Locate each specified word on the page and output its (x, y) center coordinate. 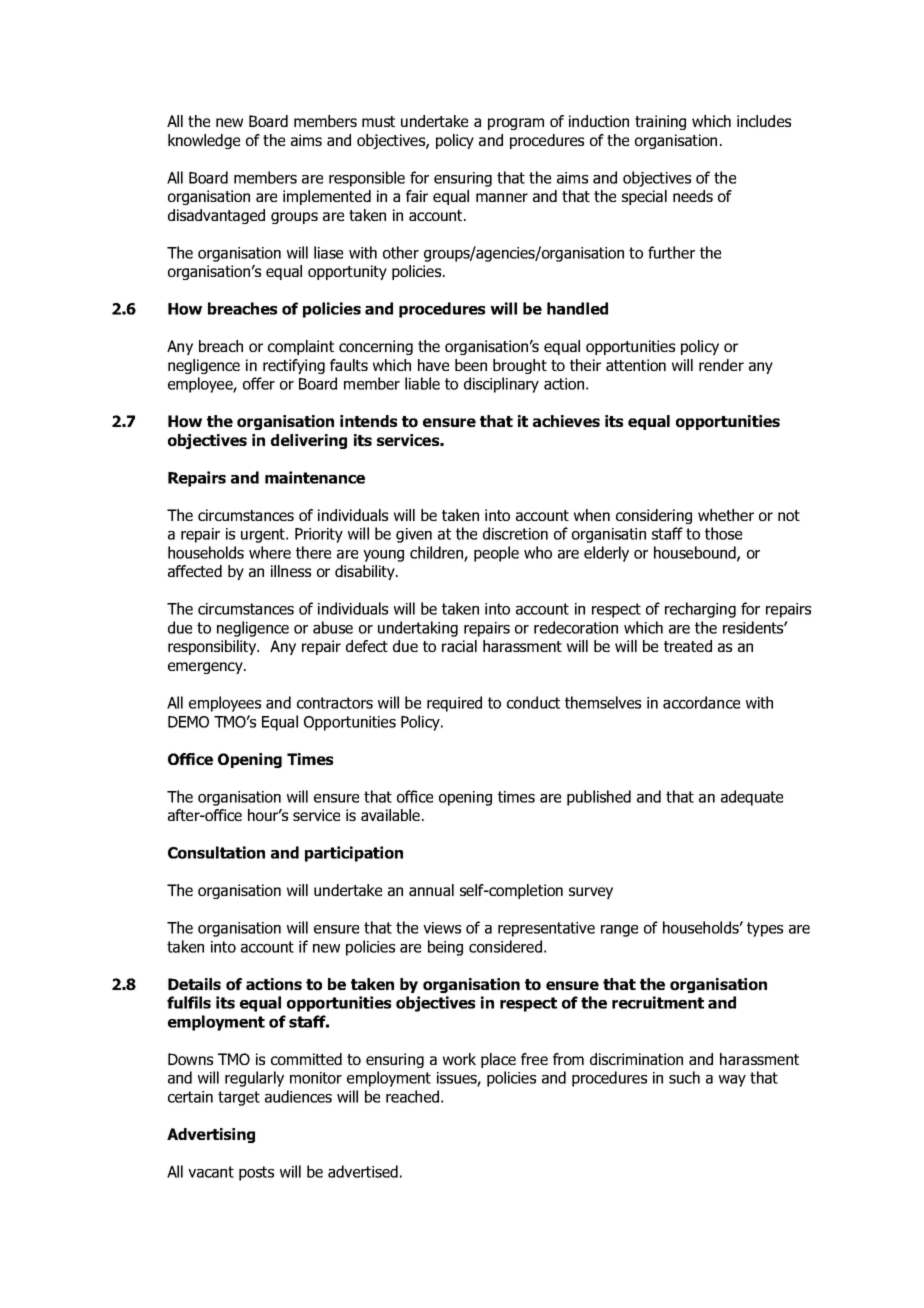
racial (459, 646)
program (516, 124)
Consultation (216, 852)
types (765, 929)
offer (259, 383)
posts (256, 1173)
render (721, 365)
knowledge (204, 141)
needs (693, 196)
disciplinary (501, 385)
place (498, 1060)
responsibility (213, 647)
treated (688, 646)
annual (431, 890)
